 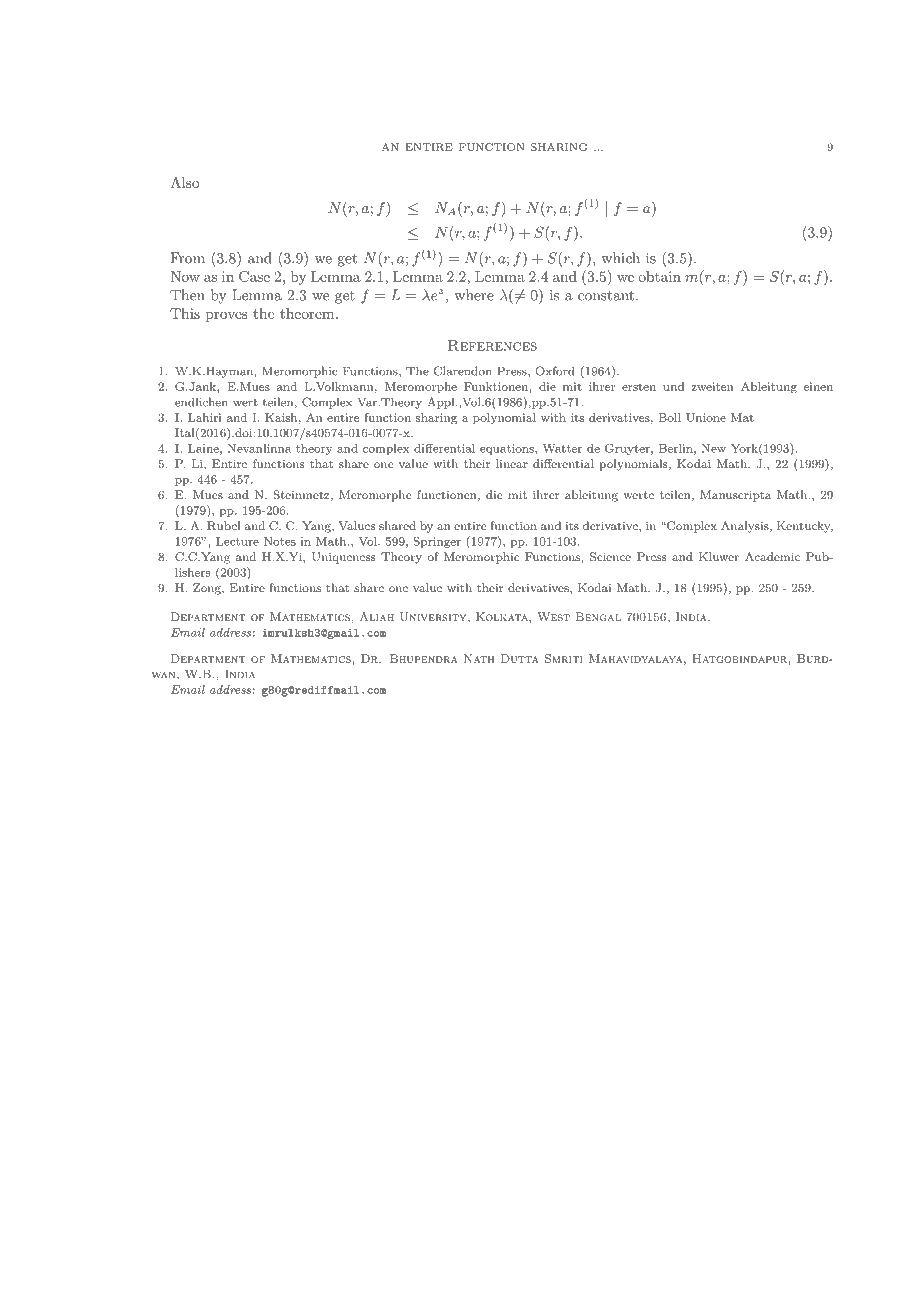 What do you see at coordinates (620, 258) in the screenshot?
I see `which` at bounding box center [620, 258].
